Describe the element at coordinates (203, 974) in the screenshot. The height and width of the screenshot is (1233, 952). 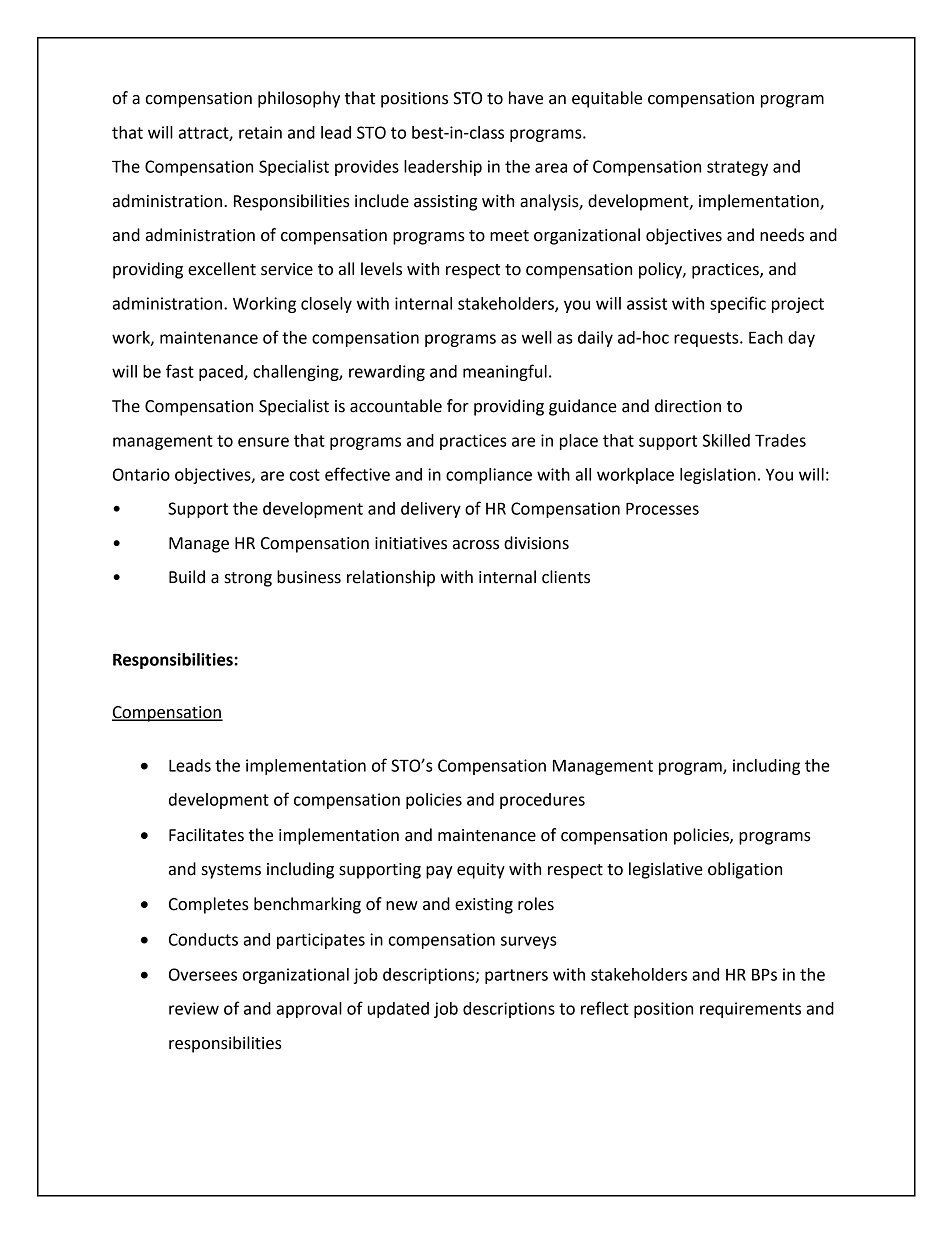
I see `Oversees` at that location.
